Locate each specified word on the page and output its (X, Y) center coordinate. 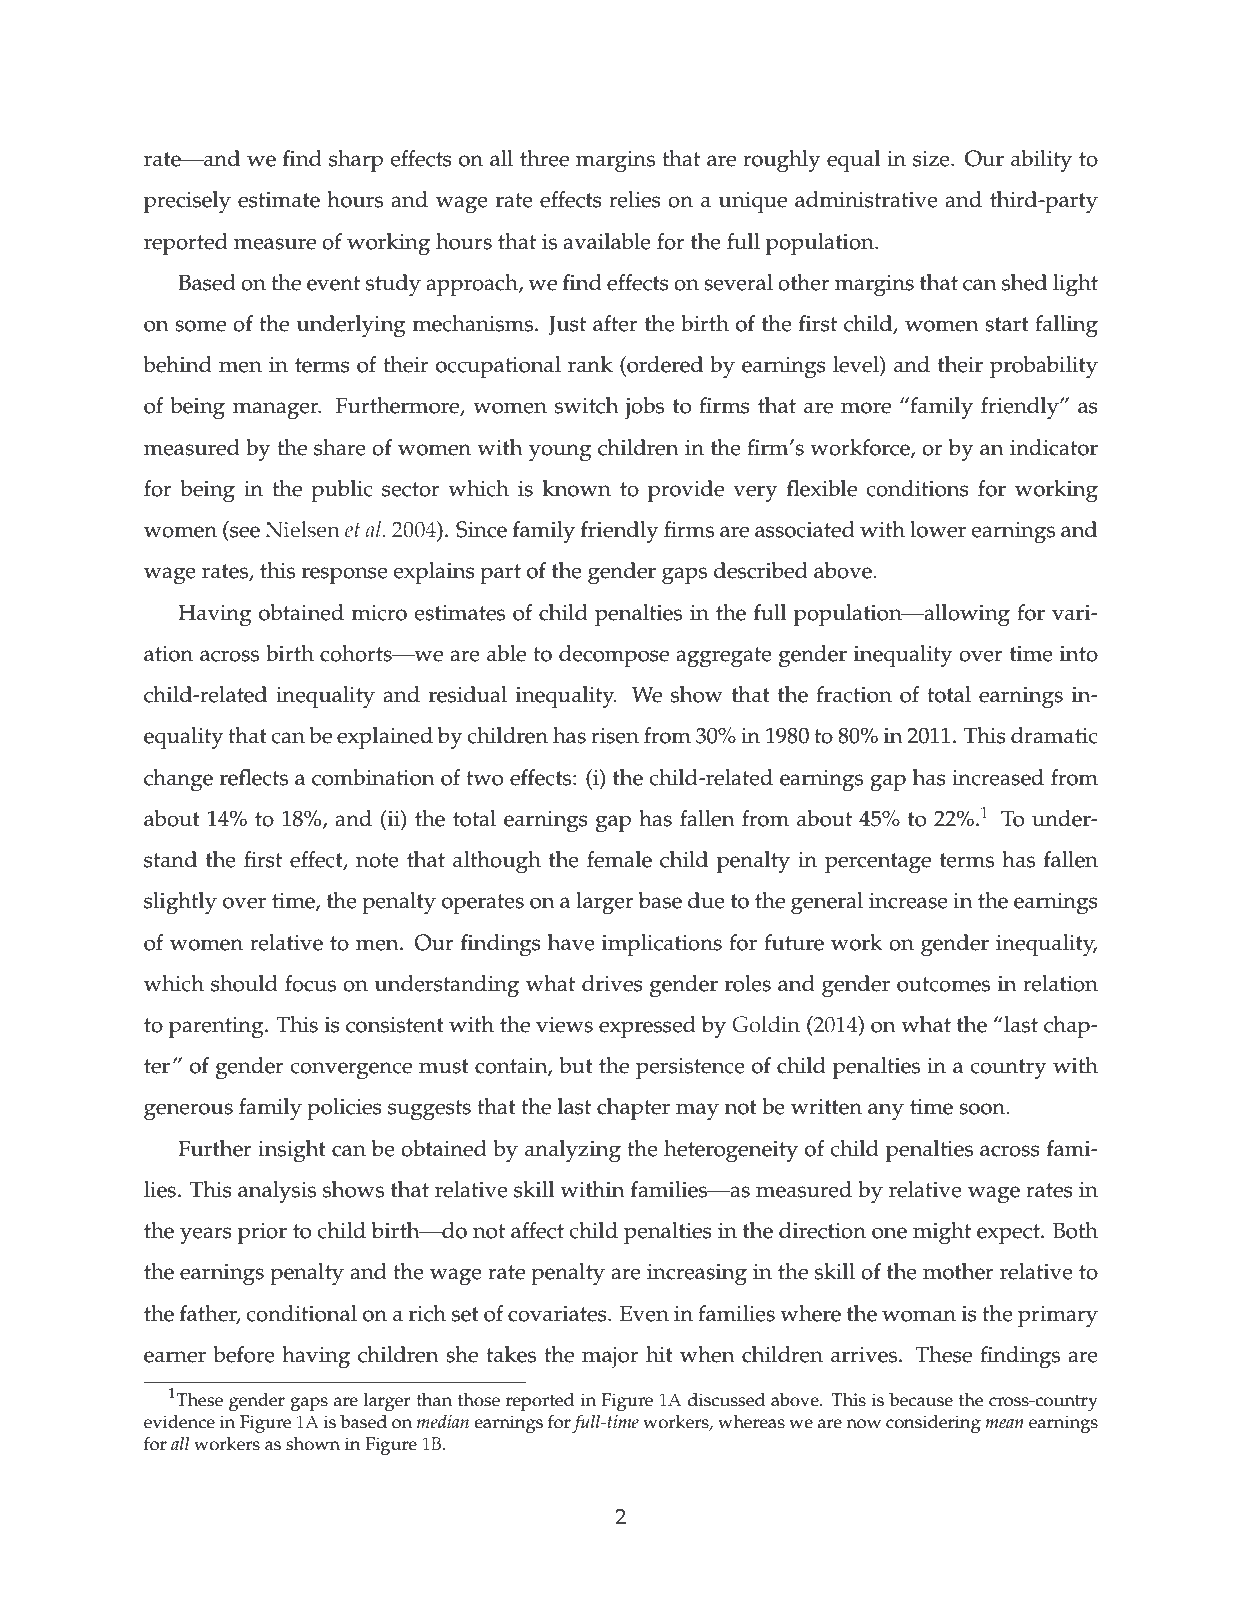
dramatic (1054, 735)
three (544, 158)
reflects (254, 777)
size (932, 159)
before (244, 1354)
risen (615, 736)
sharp (356, 161)
